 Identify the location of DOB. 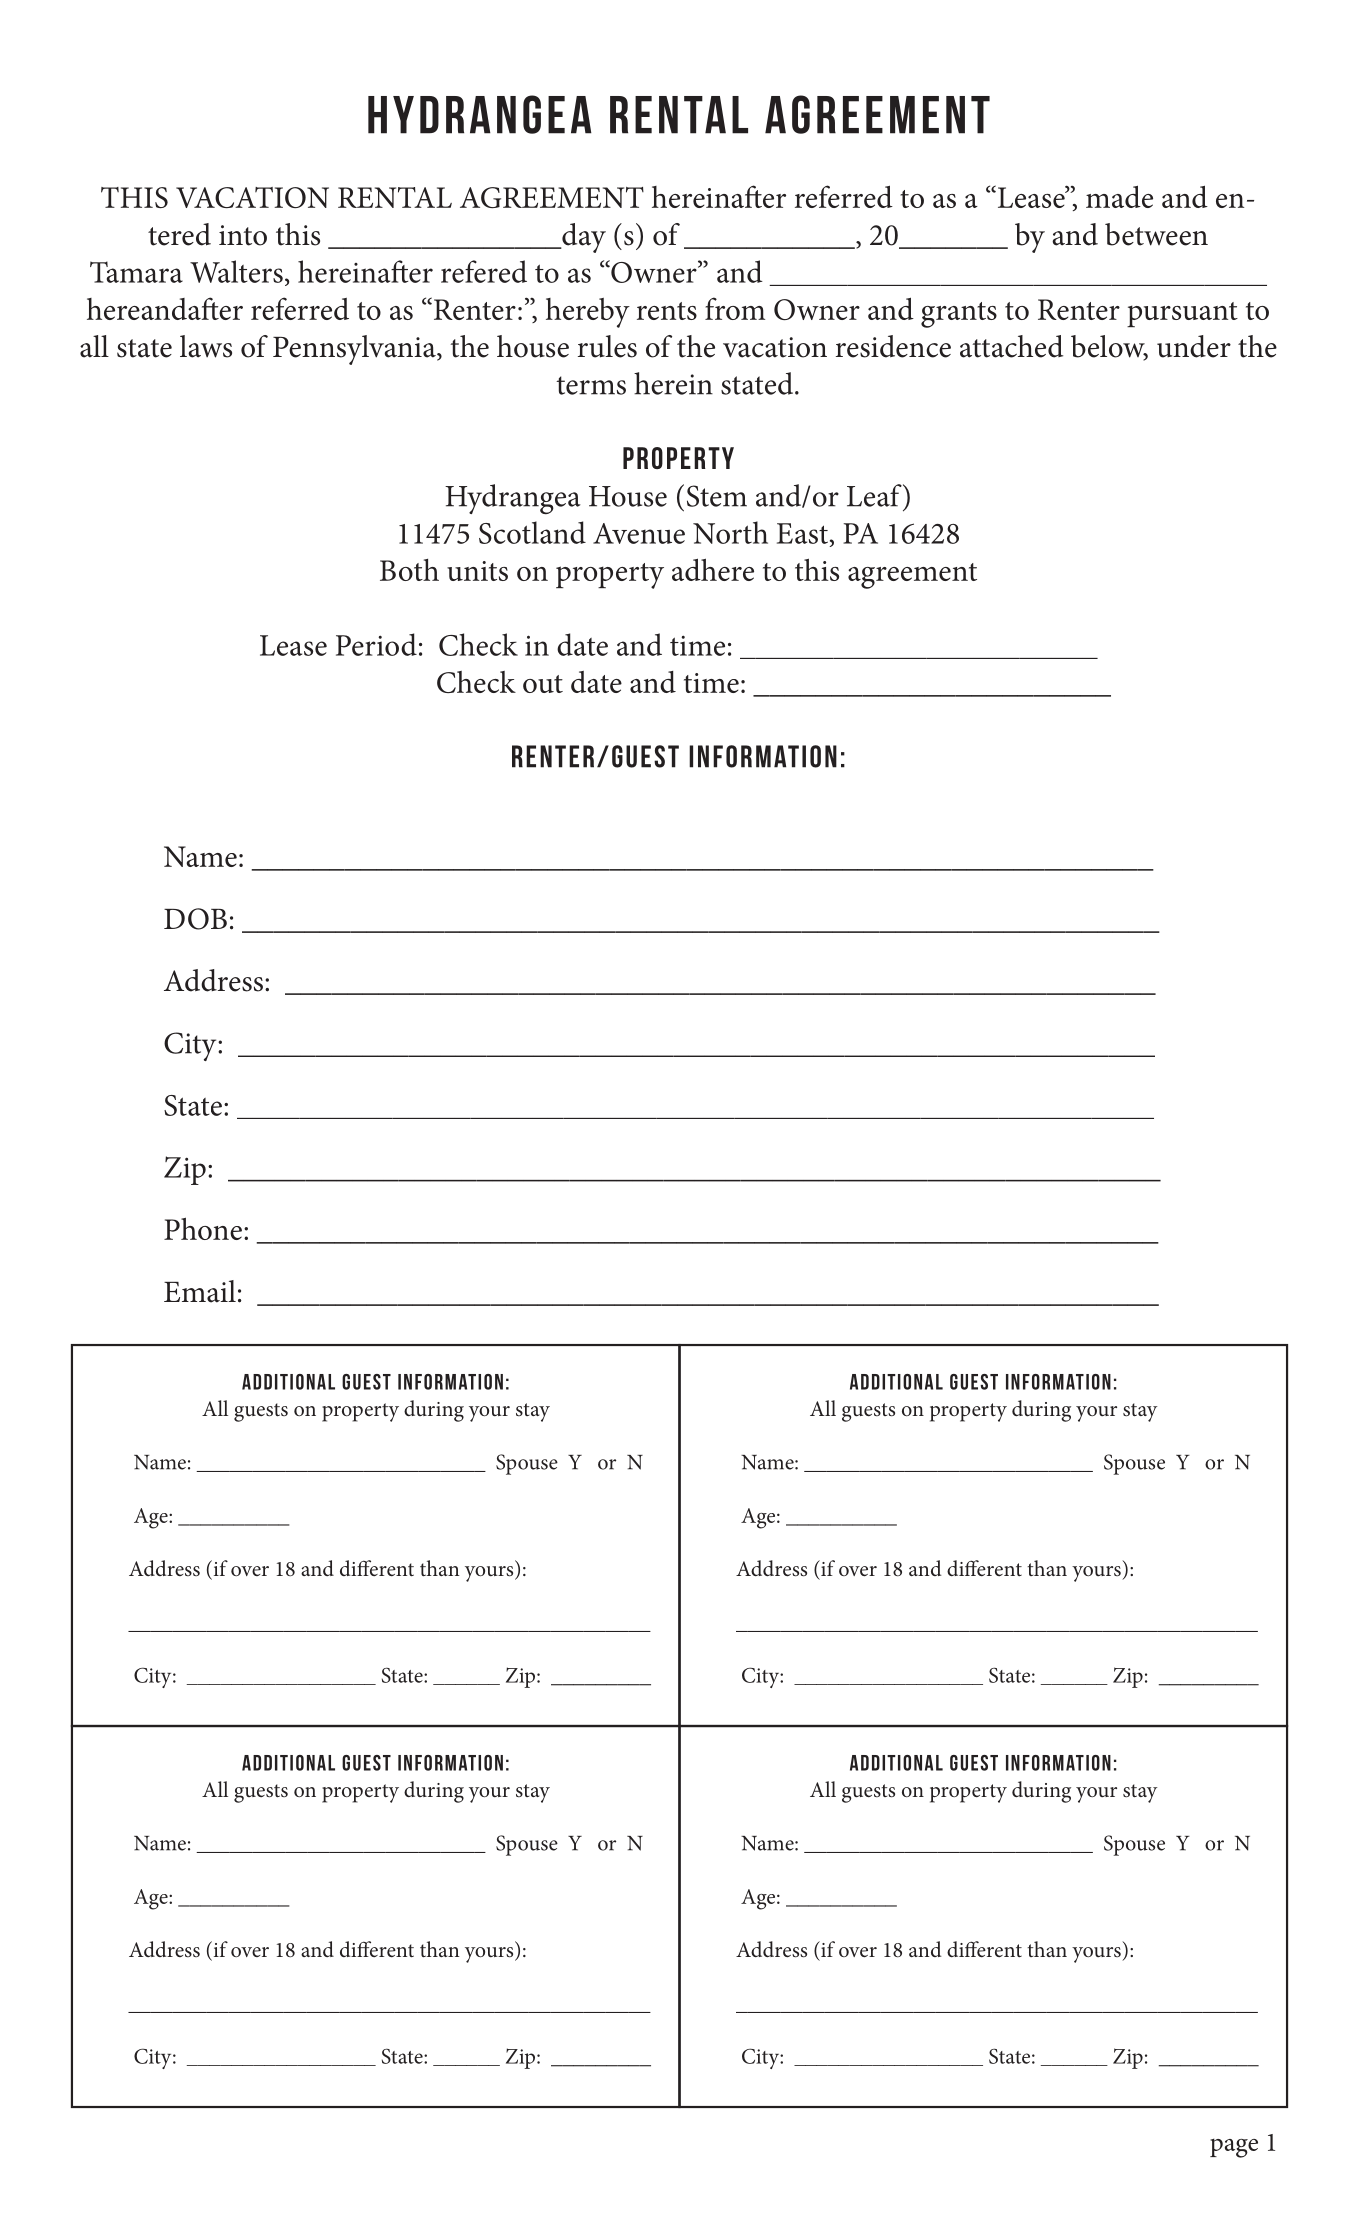
(195, 919).
